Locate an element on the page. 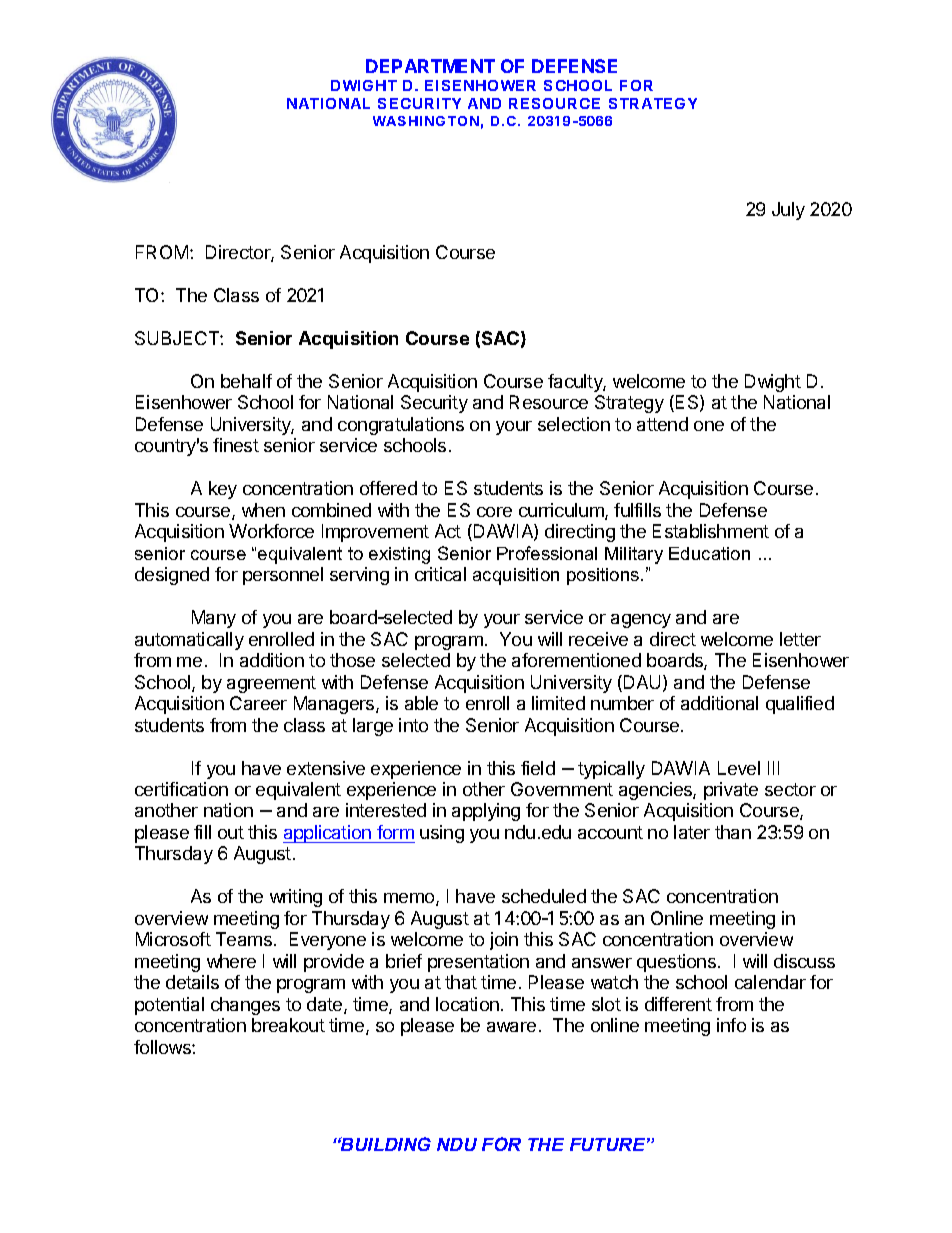  WASHINGTON is located at coordinates (426, 121).
